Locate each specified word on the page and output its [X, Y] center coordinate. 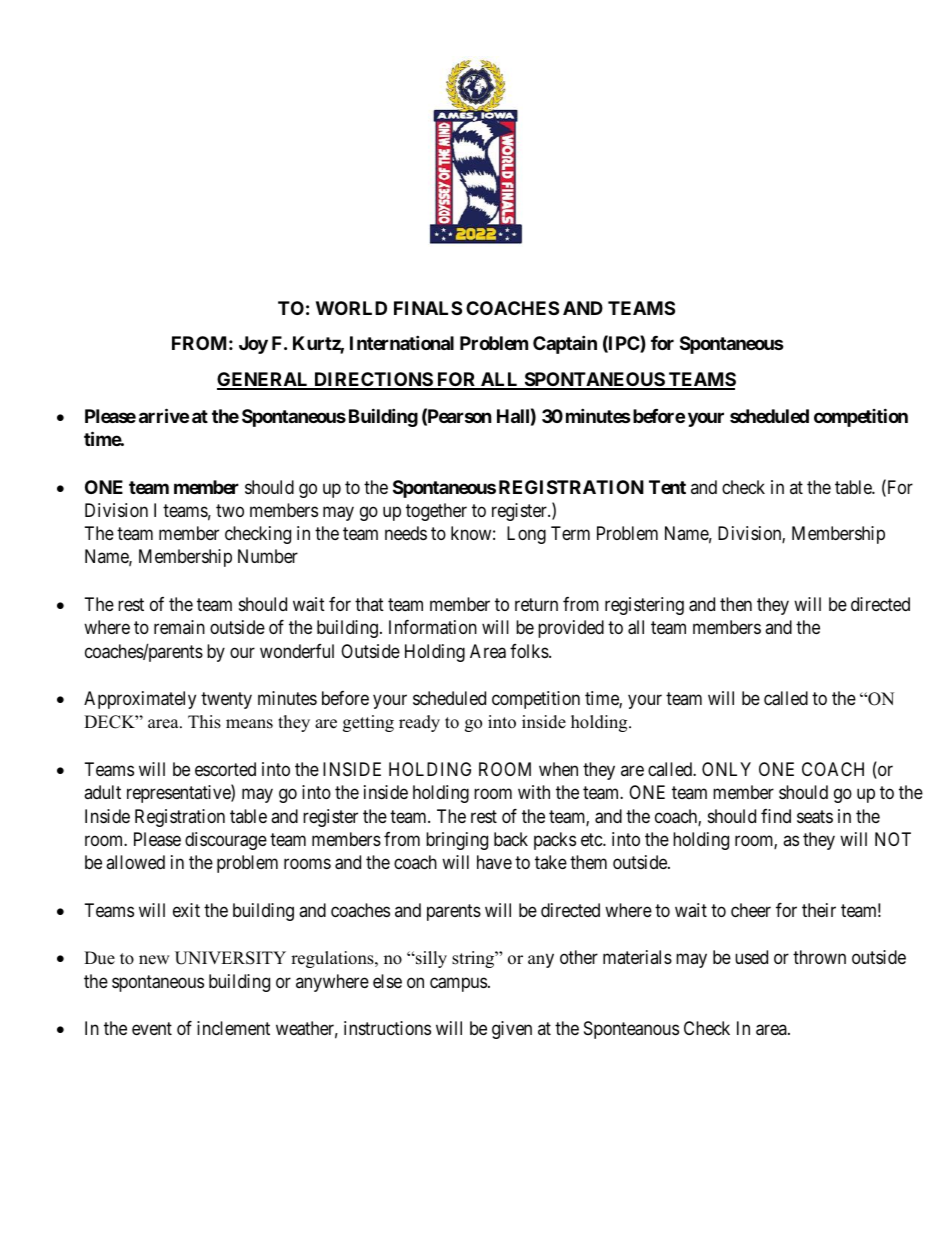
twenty [226, 701]
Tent [667, 487]
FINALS [428, 308]
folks [530, 651]
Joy [253, 345]
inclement [233, 1028]
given [512, 1030]
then [736, 604]
